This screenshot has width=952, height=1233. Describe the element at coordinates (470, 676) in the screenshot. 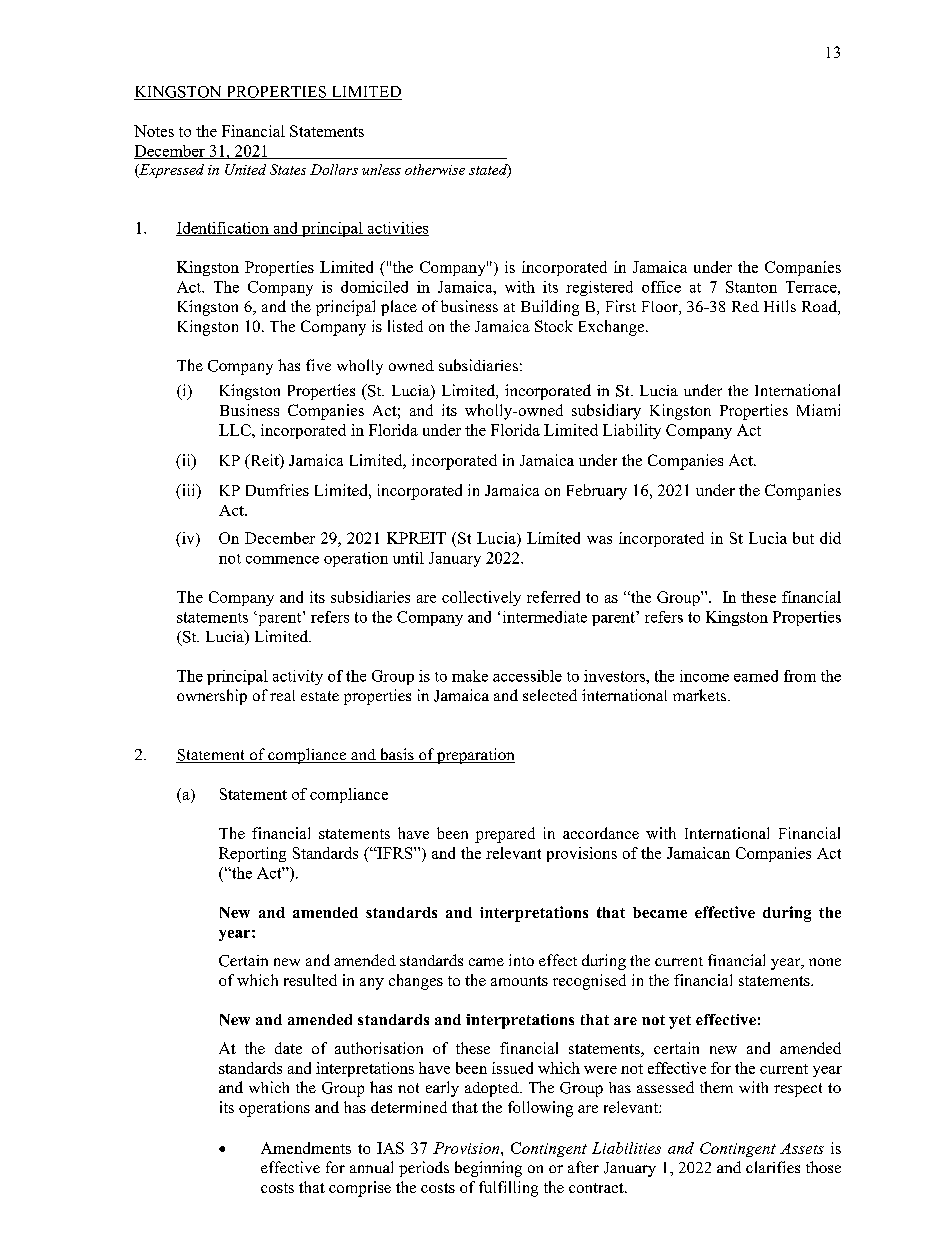

I see `make` at that location.
